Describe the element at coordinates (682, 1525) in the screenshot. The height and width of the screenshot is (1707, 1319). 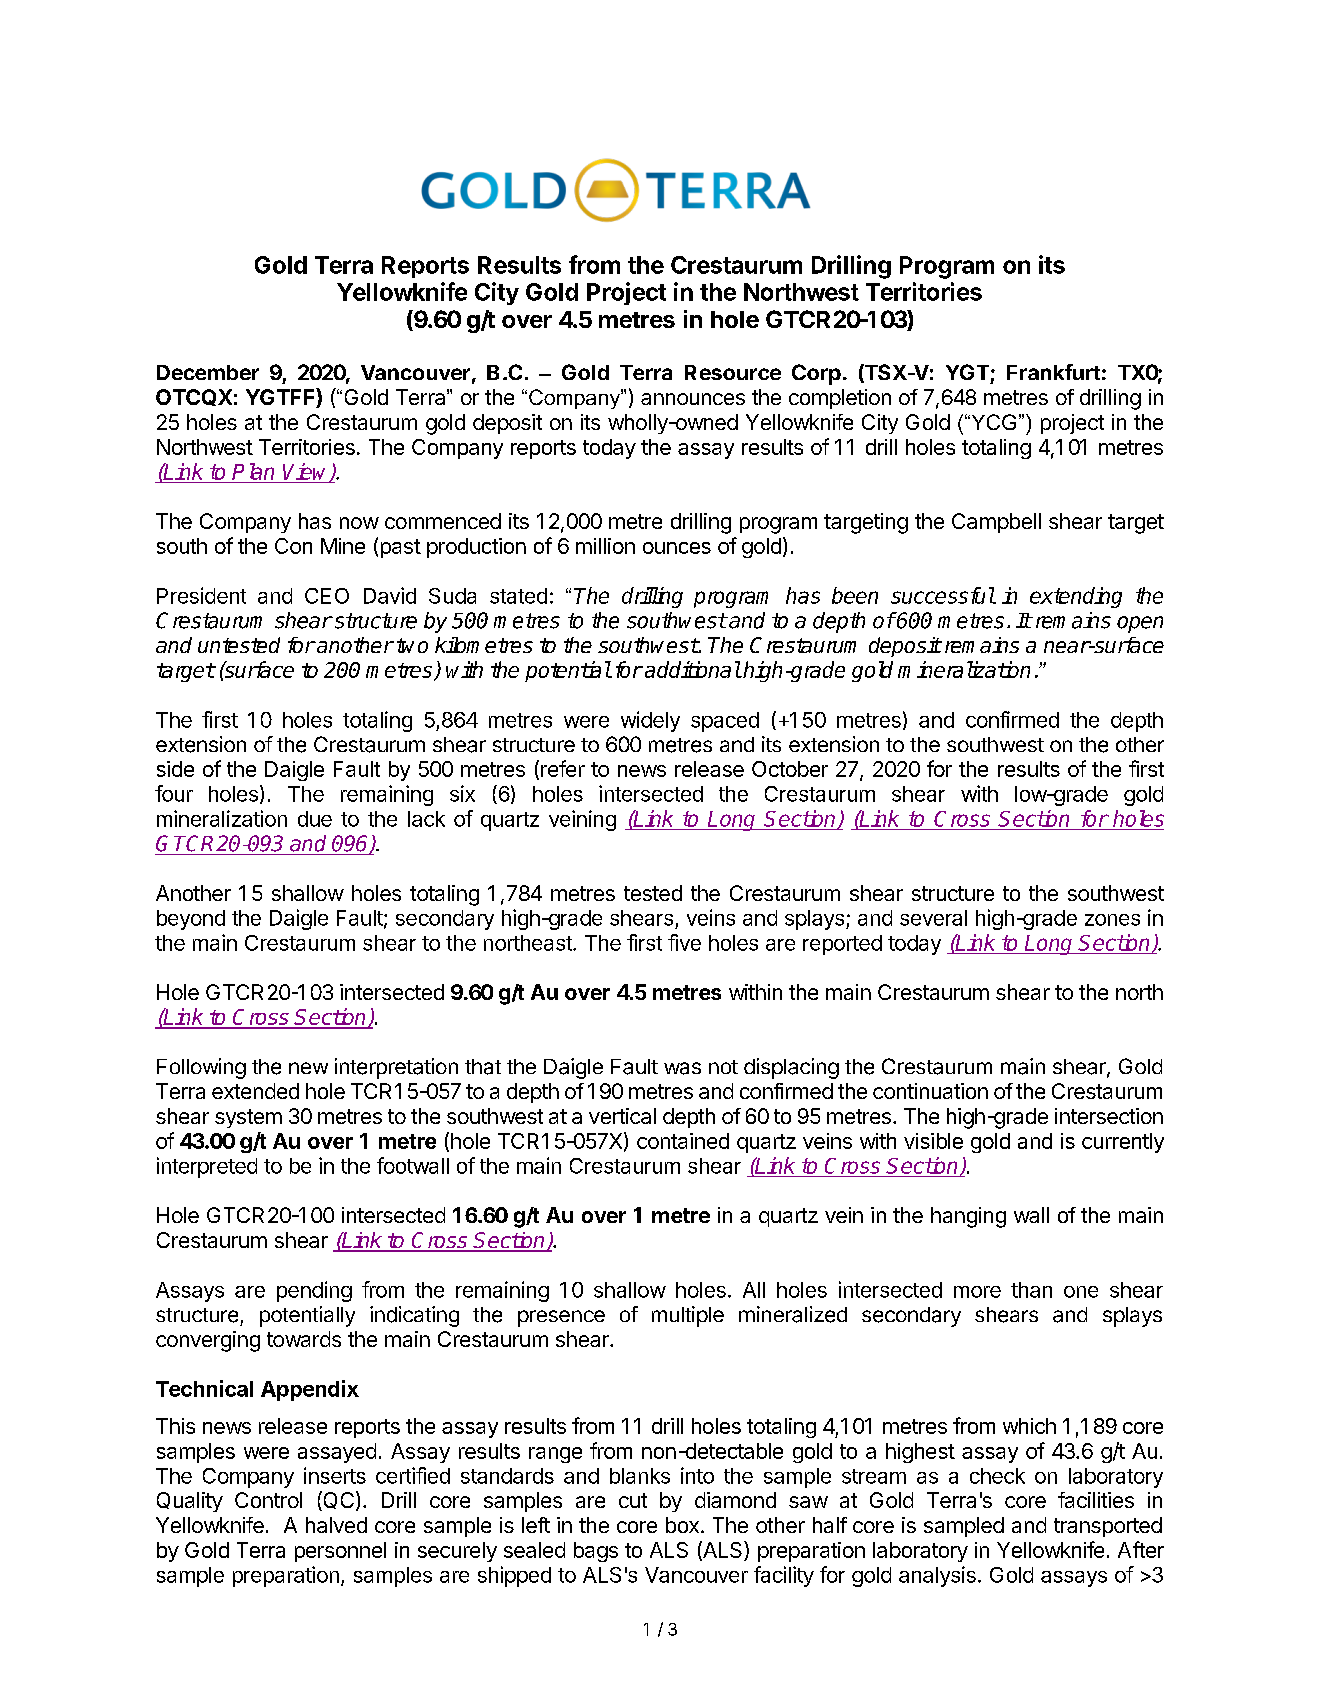
I see `box` at that location.
